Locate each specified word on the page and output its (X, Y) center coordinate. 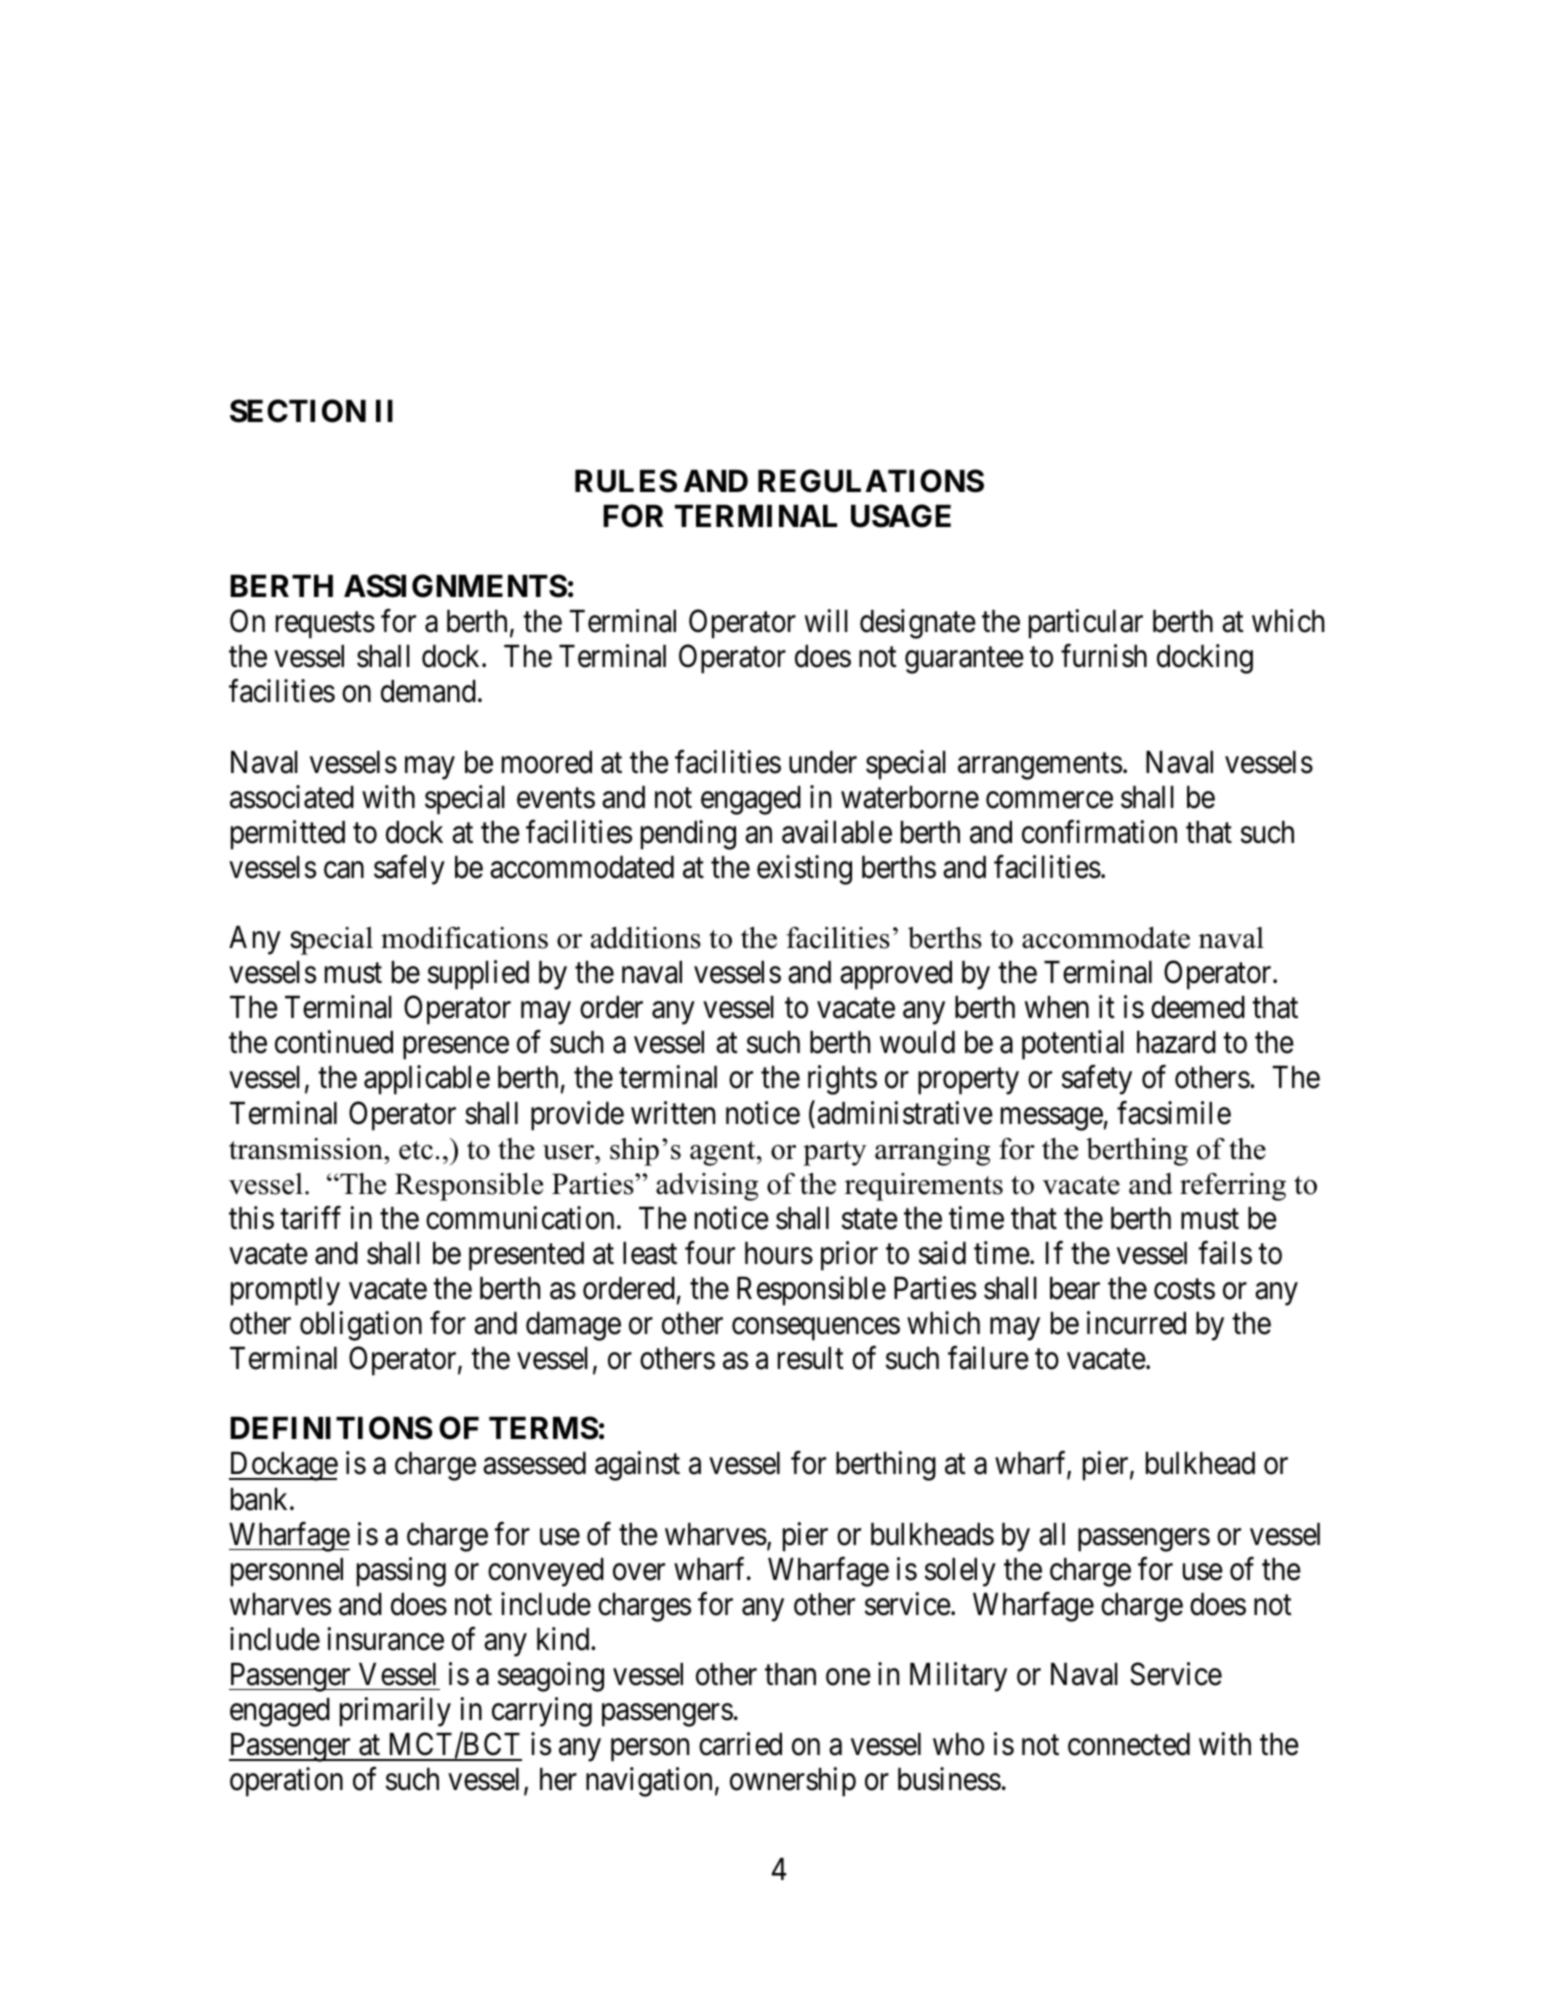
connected (1129, 1744)
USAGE (901, 516)
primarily (395, 1712)
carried (740, 1744)
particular (1086, 624)
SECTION (298, 411)
